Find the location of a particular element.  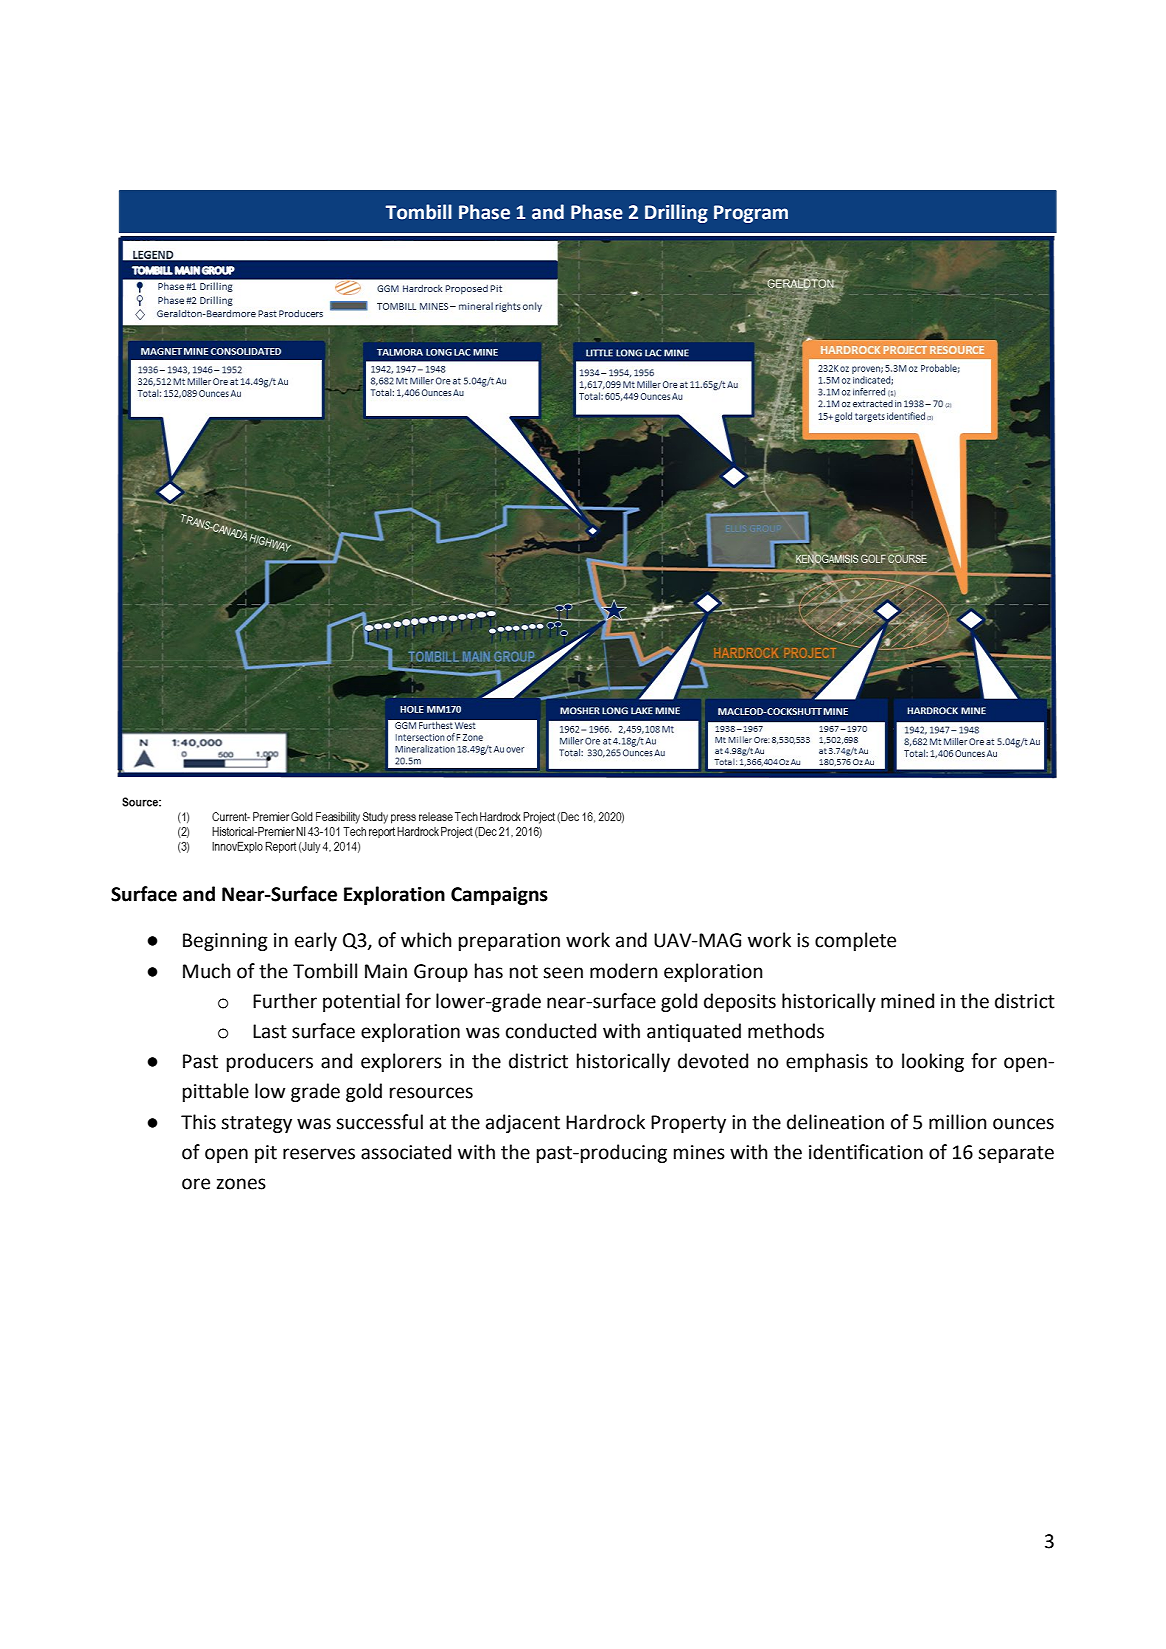

early is located at coordinates (316, 941).
